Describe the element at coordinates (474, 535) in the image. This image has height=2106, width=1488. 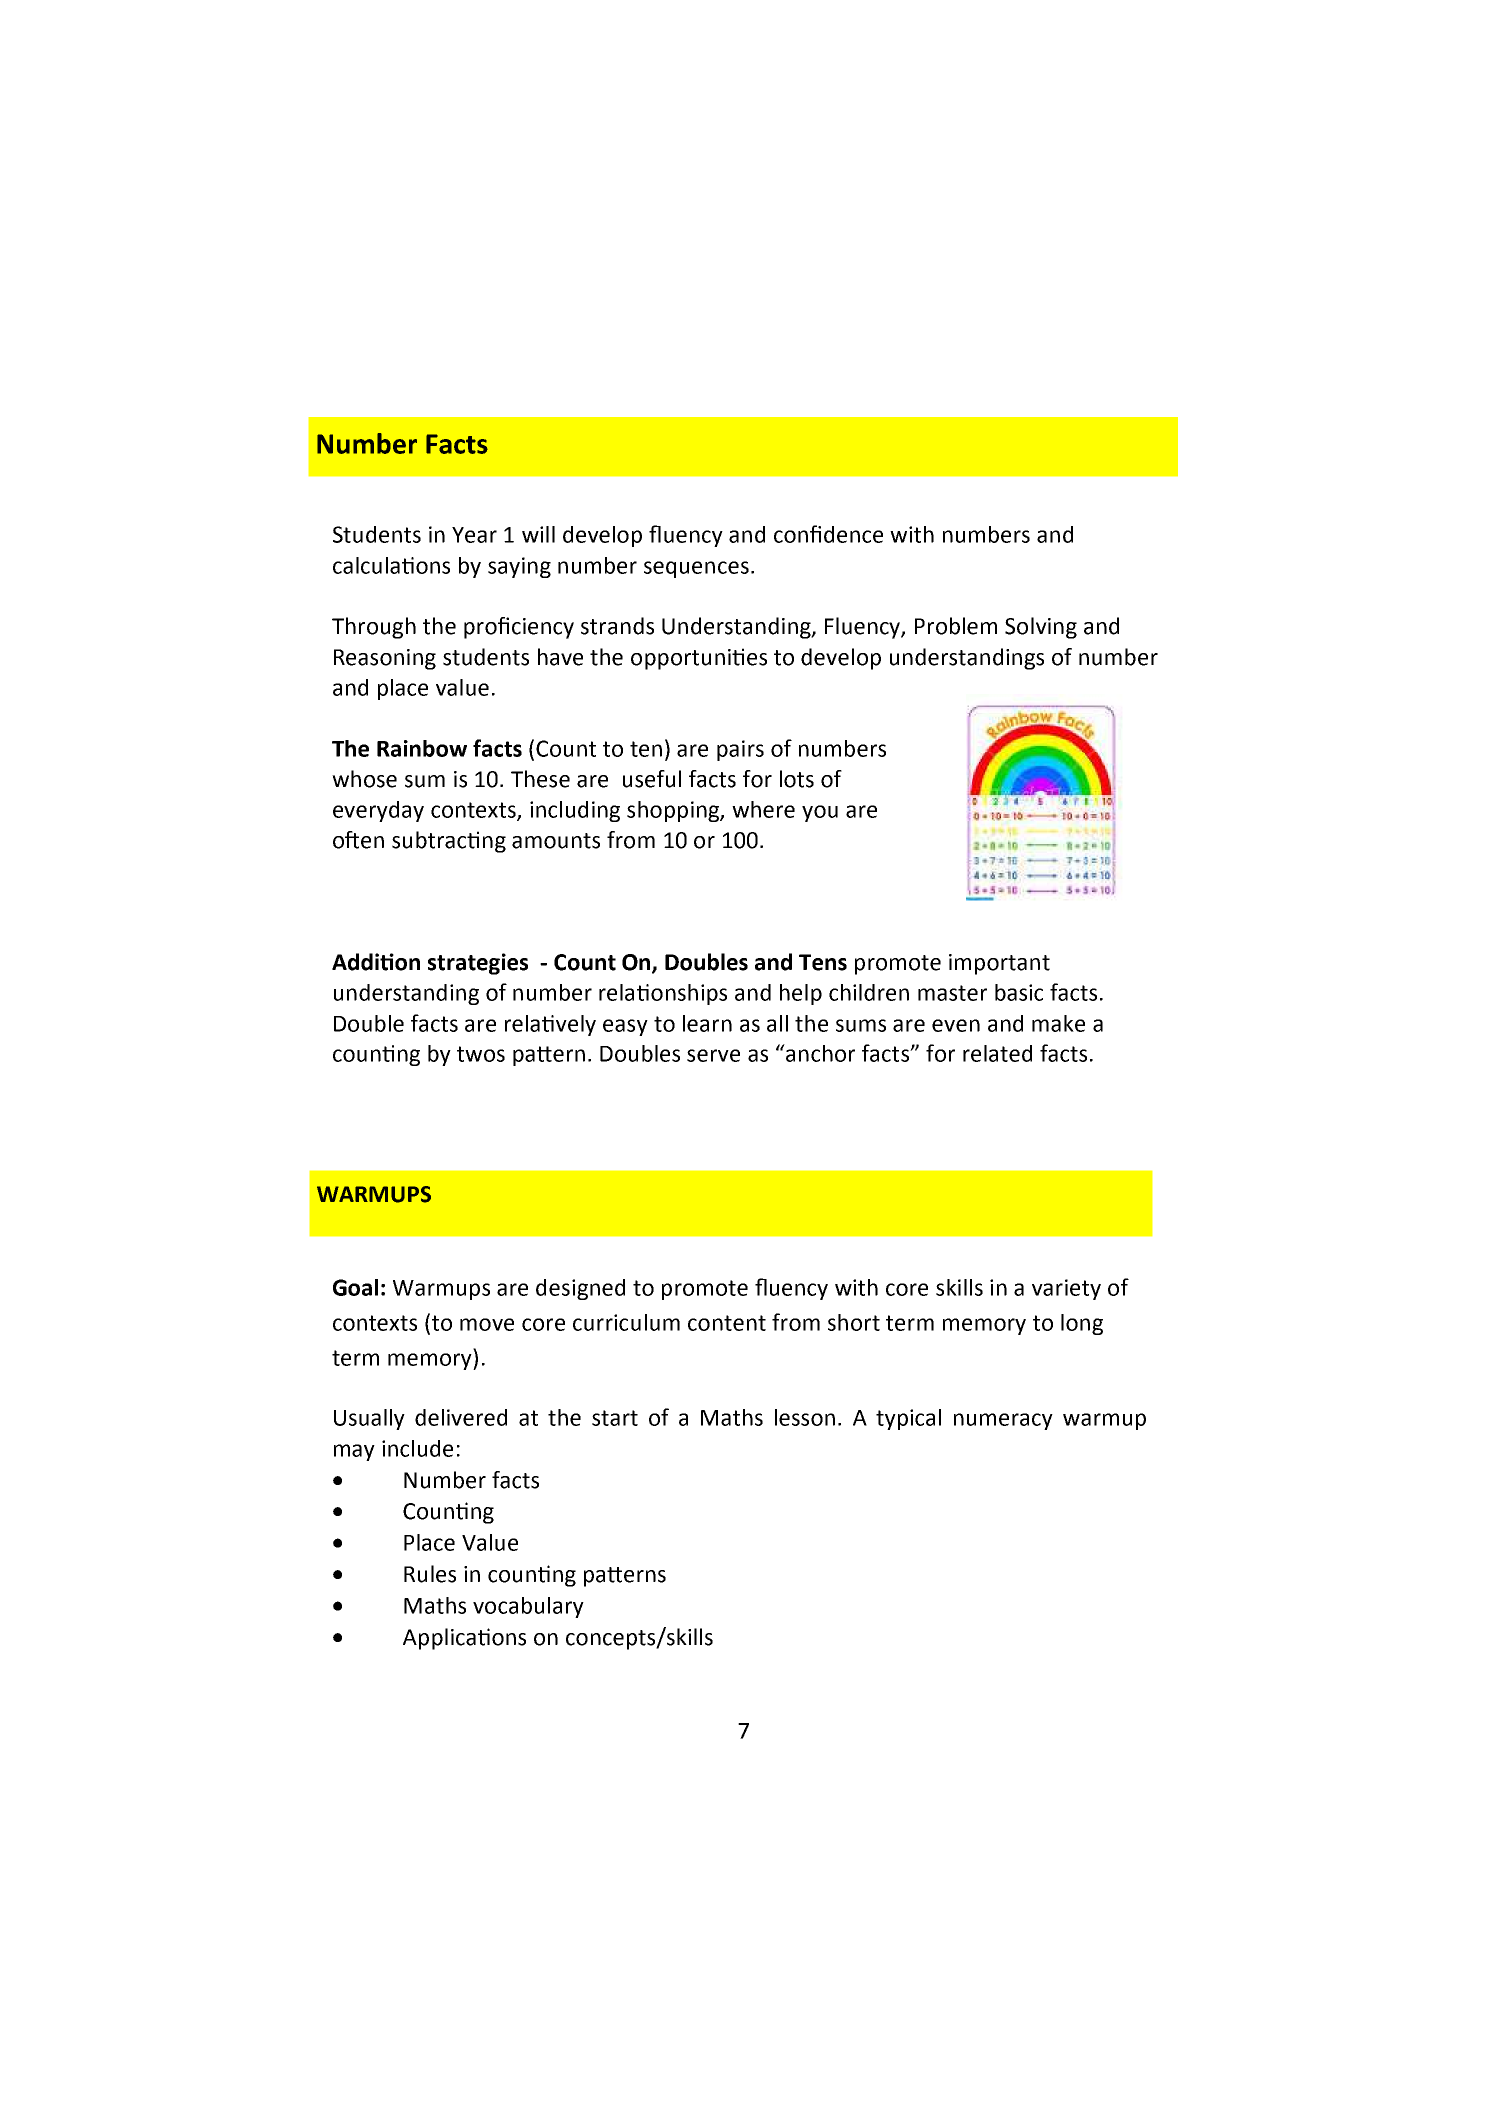
I see `Year` at that location.
